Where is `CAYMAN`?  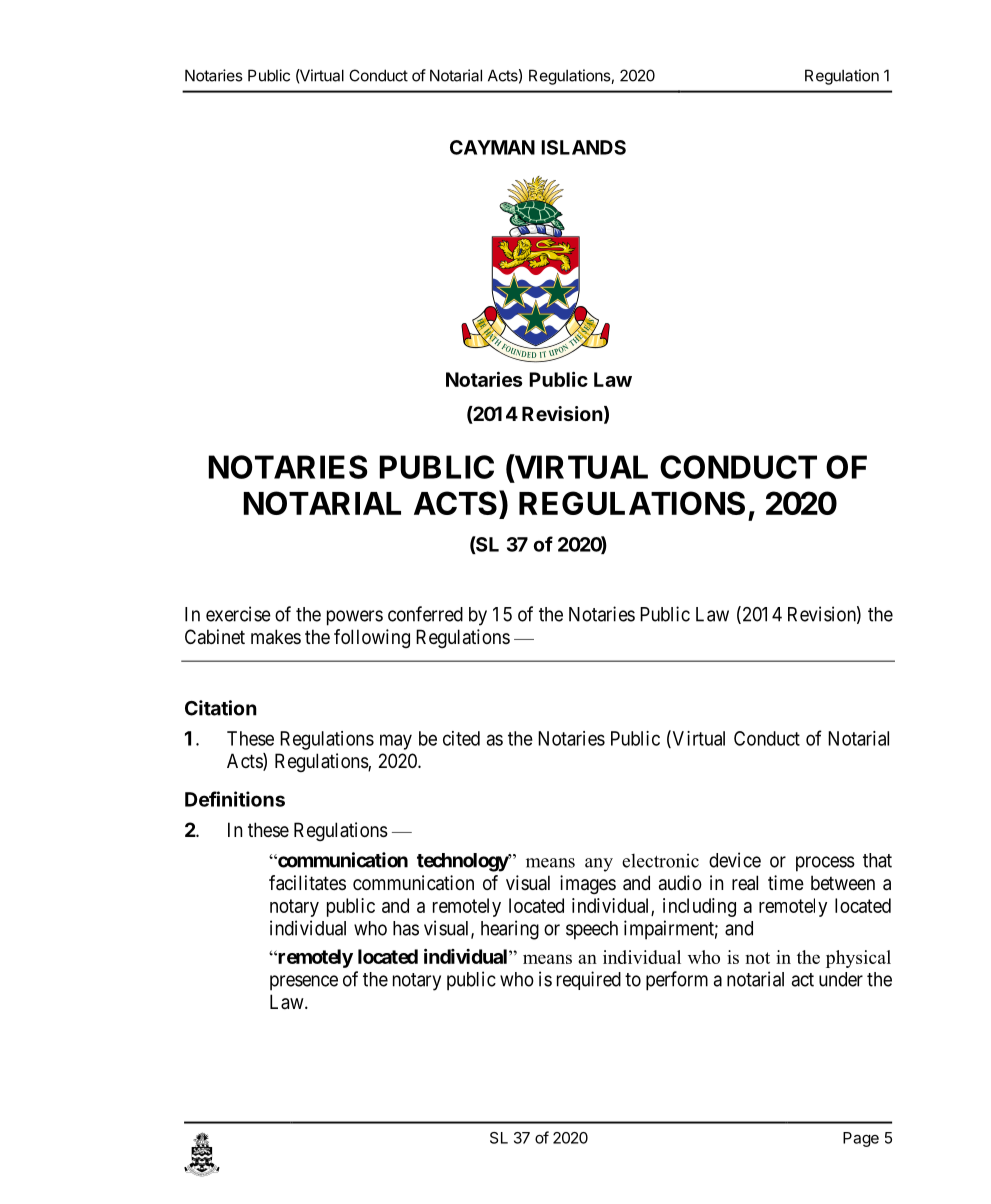 CAYMAN is located at coordinates (492, 147).
